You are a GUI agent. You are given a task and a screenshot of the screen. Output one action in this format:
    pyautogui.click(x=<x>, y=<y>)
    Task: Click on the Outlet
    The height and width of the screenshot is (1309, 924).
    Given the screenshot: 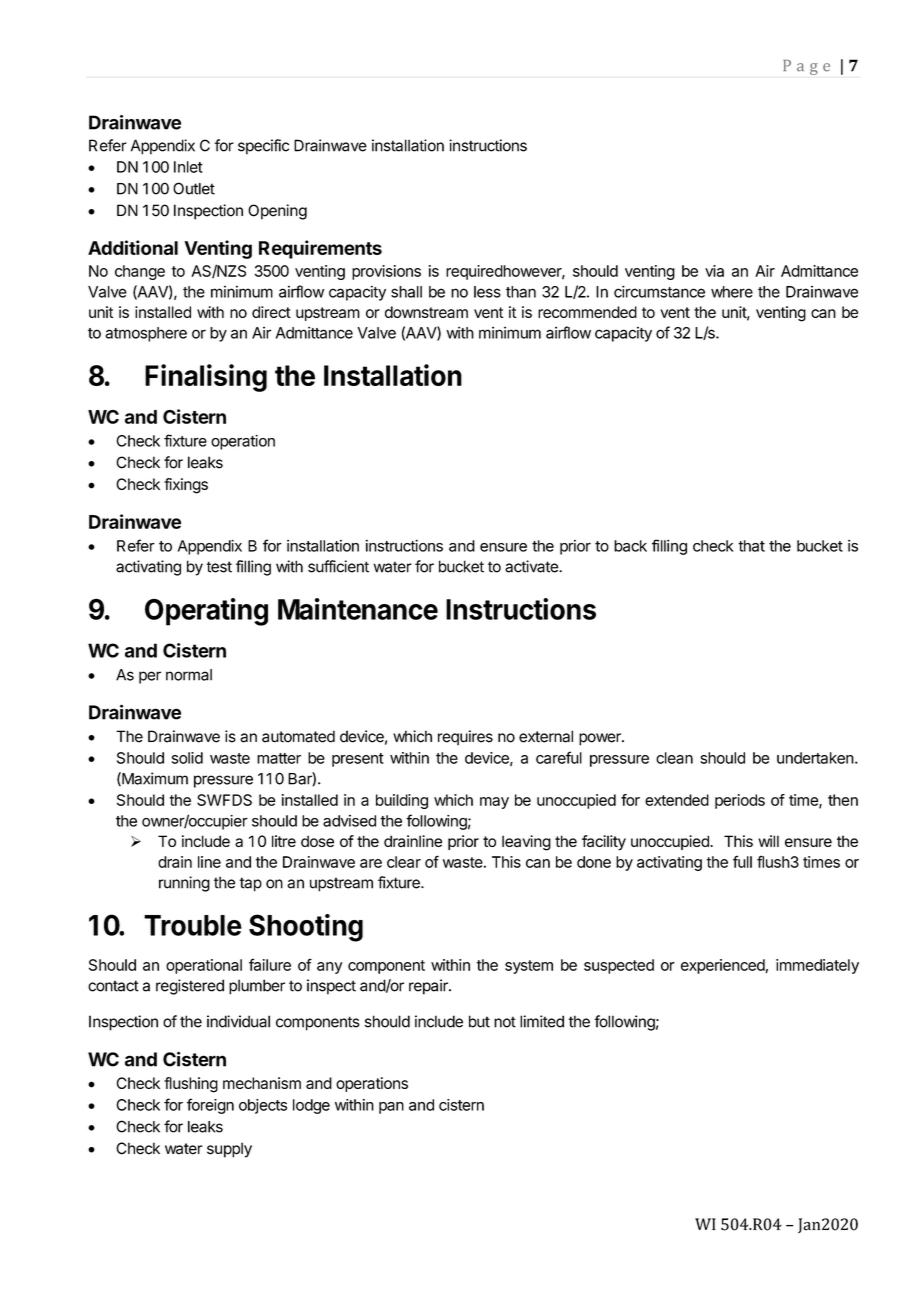 What is the action you would take?
    pyautogui.click(x=194, y=188)
